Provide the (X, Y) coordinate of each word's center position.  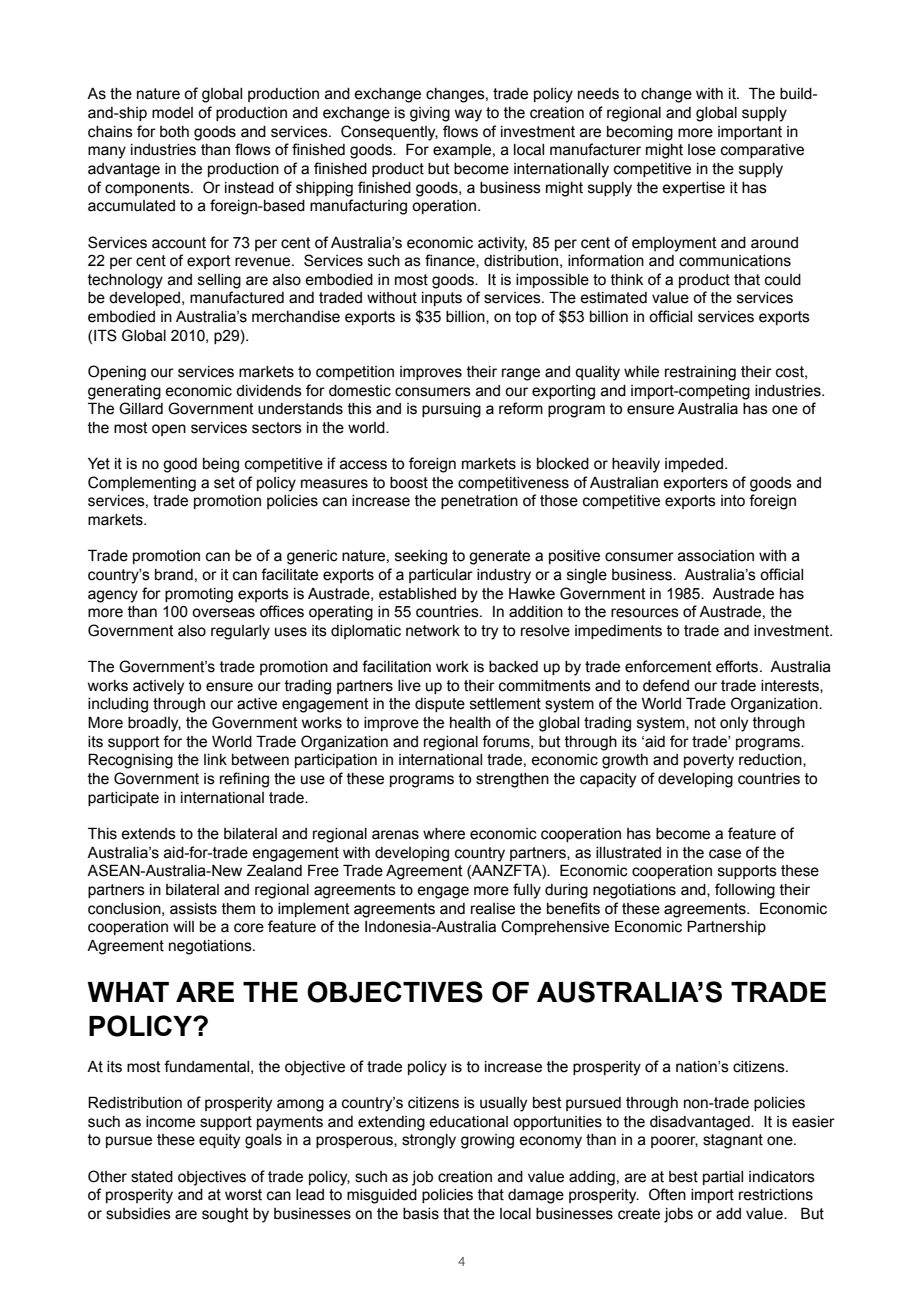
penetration (479, 502)
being (221, 465)
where (444, 834)
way (468, 115)
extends (148, 834)
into (733, 501)
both (174, 132)
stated (152, 1177)
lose (702, 150)
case (725, 854)
